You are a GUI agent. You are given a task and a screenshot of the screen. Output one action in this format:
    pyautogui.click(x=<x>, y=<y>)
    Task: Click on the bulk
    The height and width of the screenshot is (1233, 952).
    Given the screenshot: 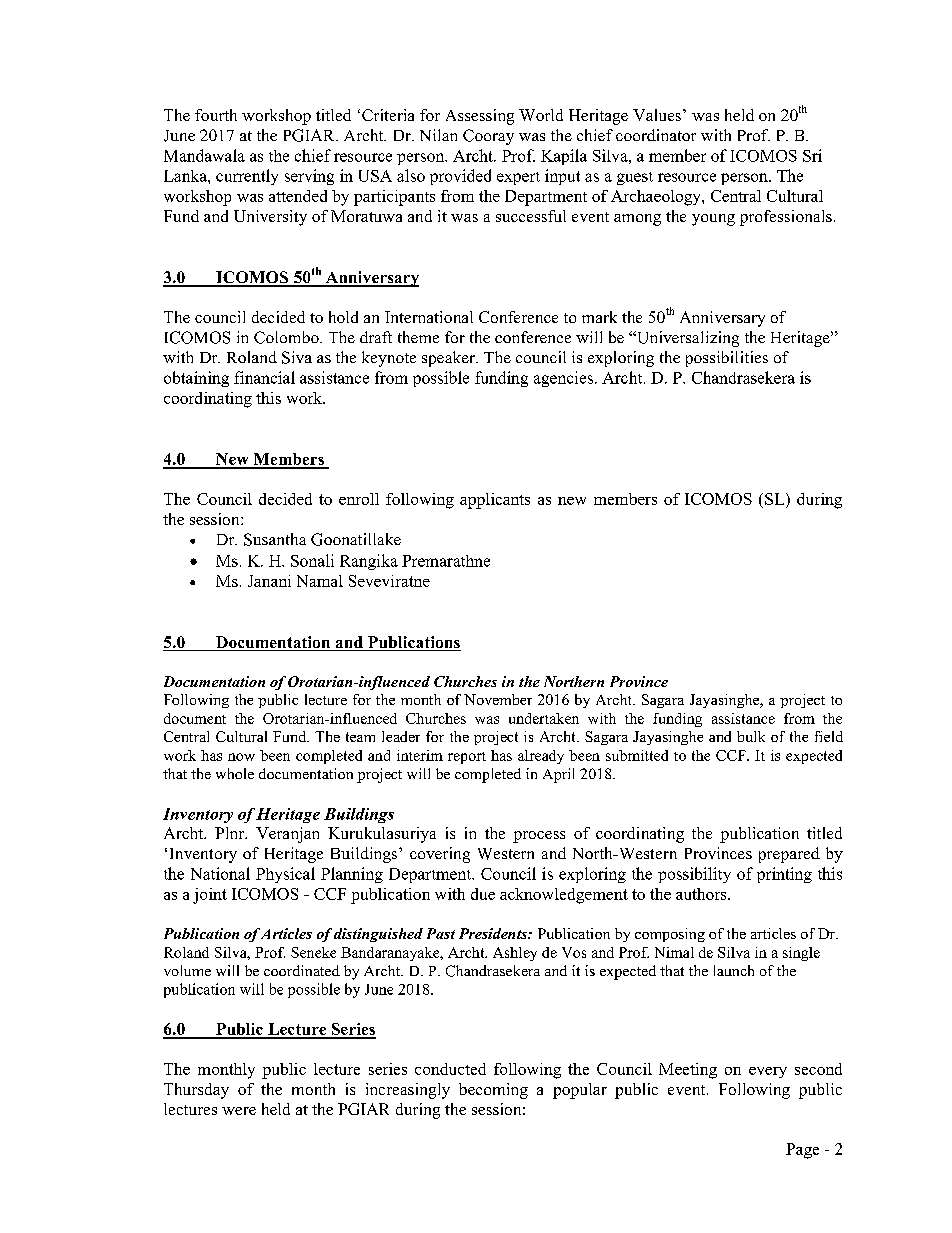 What is the action you would take?
    pyautogui.click(x=751, y=736)
